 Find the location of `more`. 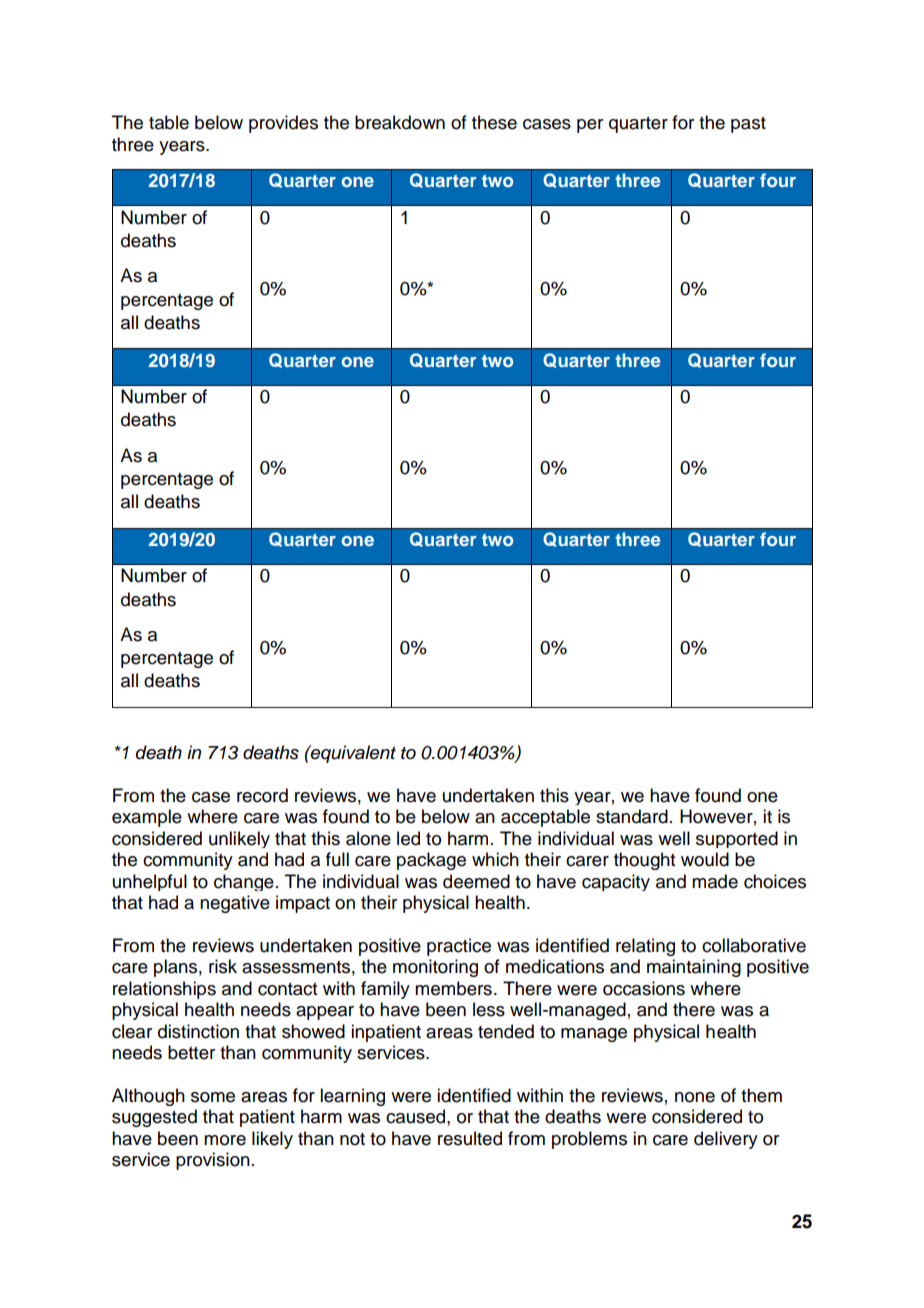

more is located at coordinates (225, 1140).
